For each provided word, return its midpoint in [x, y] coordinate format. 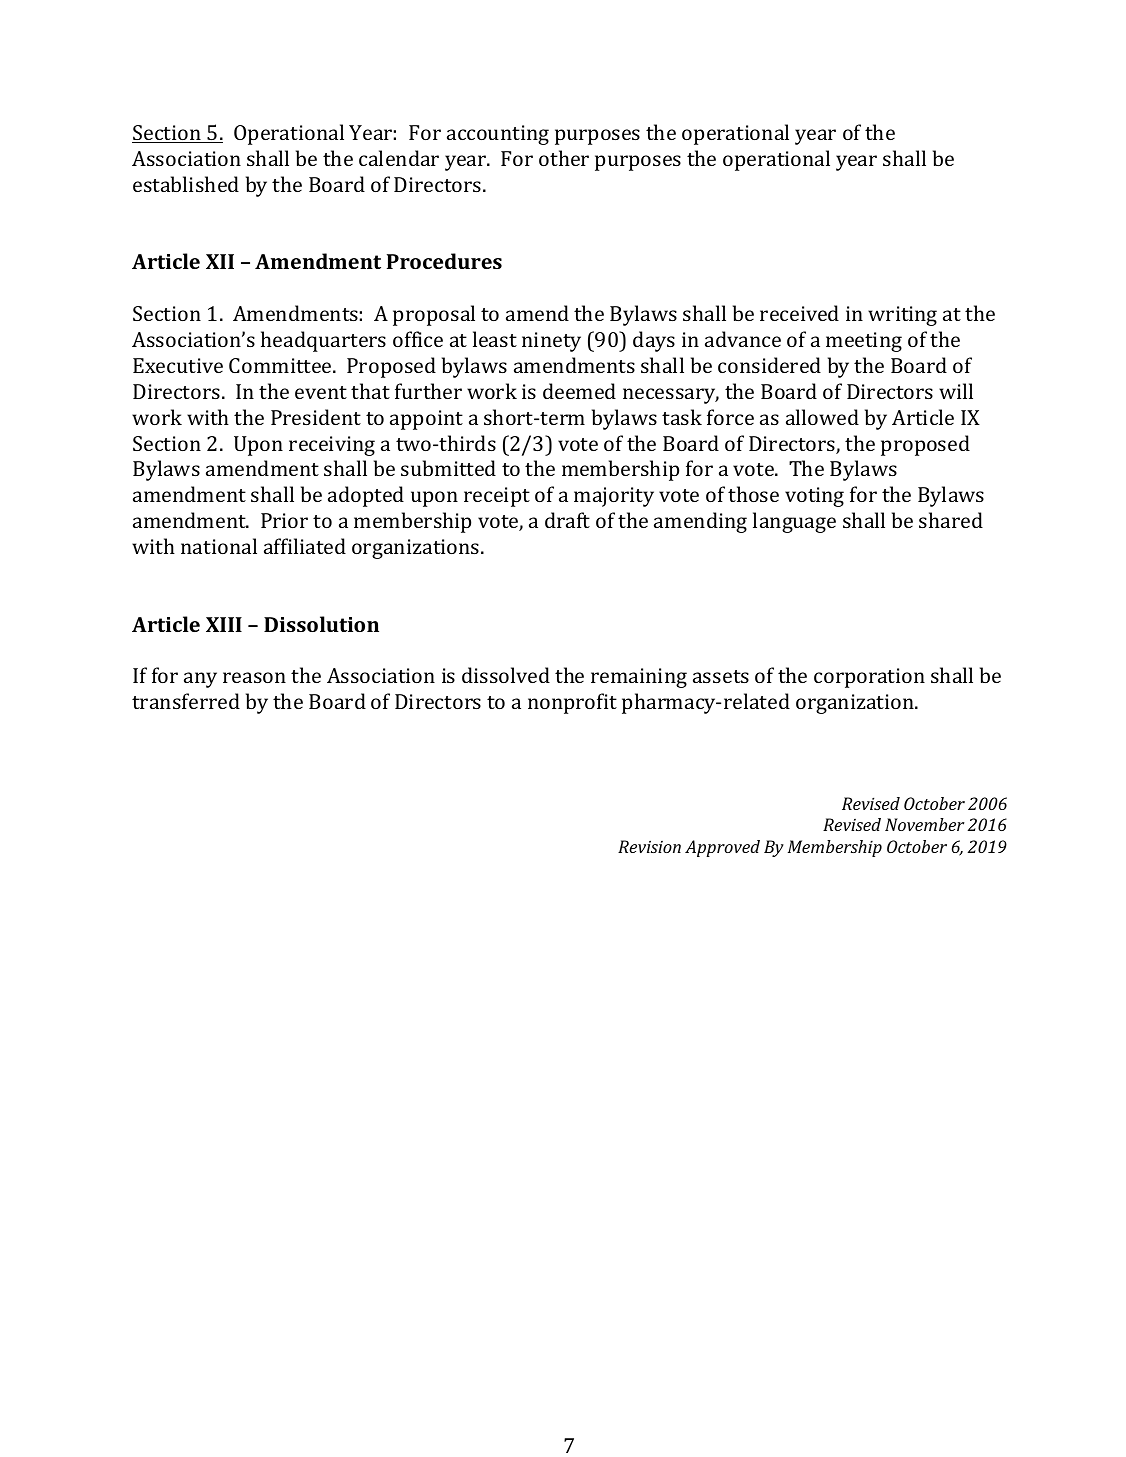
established [186, 184]
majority [614, 497]
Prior [284, 520]
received [799, 313]
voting [814, 497]
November [925, 824]
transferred [186, 701]
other [564, 158]
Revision [649, 846]
